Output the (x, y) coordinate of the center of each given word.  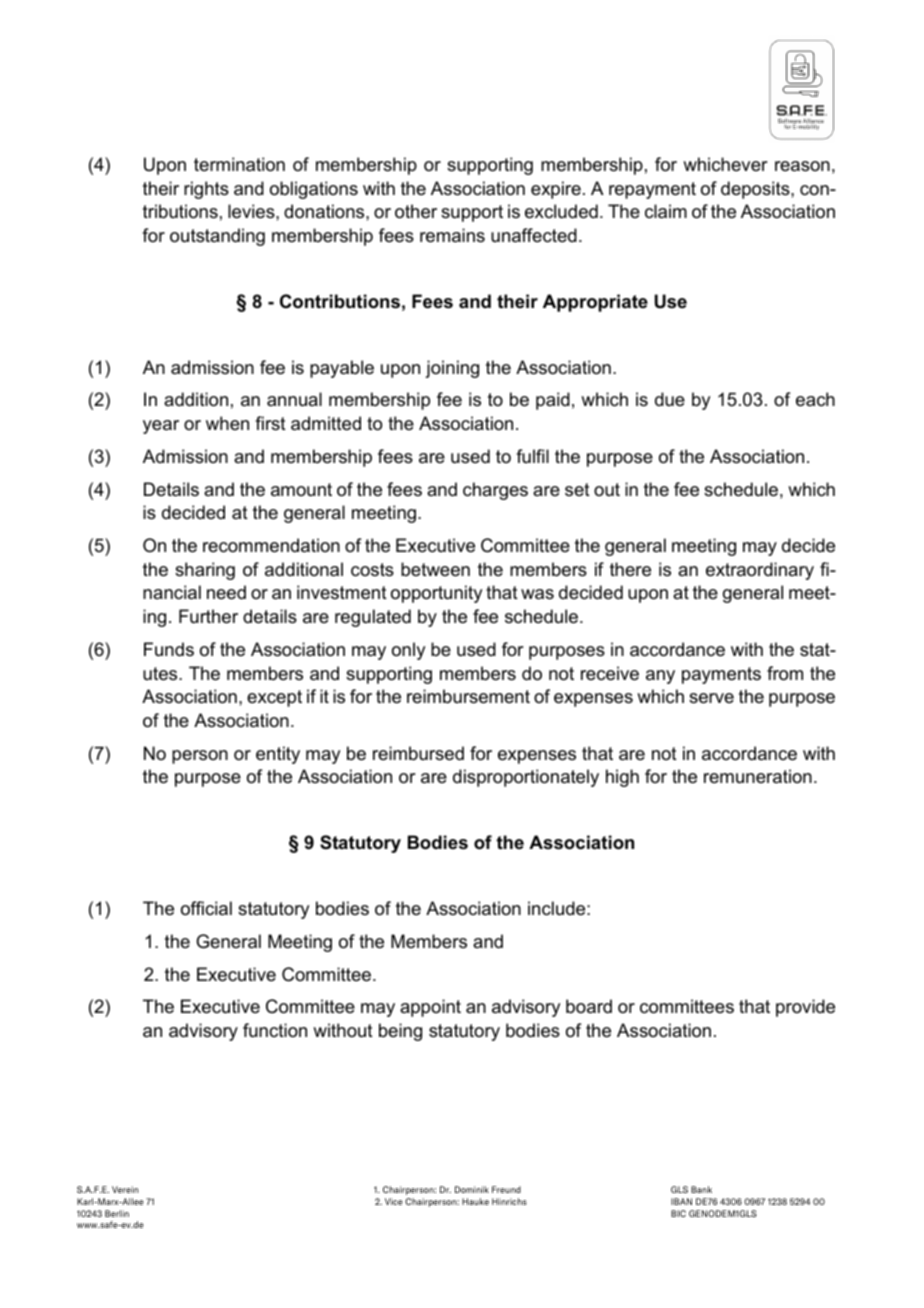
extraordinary (760, 571)
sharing (205, 571)
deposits (756, 190)
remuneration (758, 776)
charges (495, 491)
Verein (125, 1189)
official (206, 908)
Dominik (472, 1189)
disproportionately (526, 778)
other (416, 211)
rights (206, 190)
